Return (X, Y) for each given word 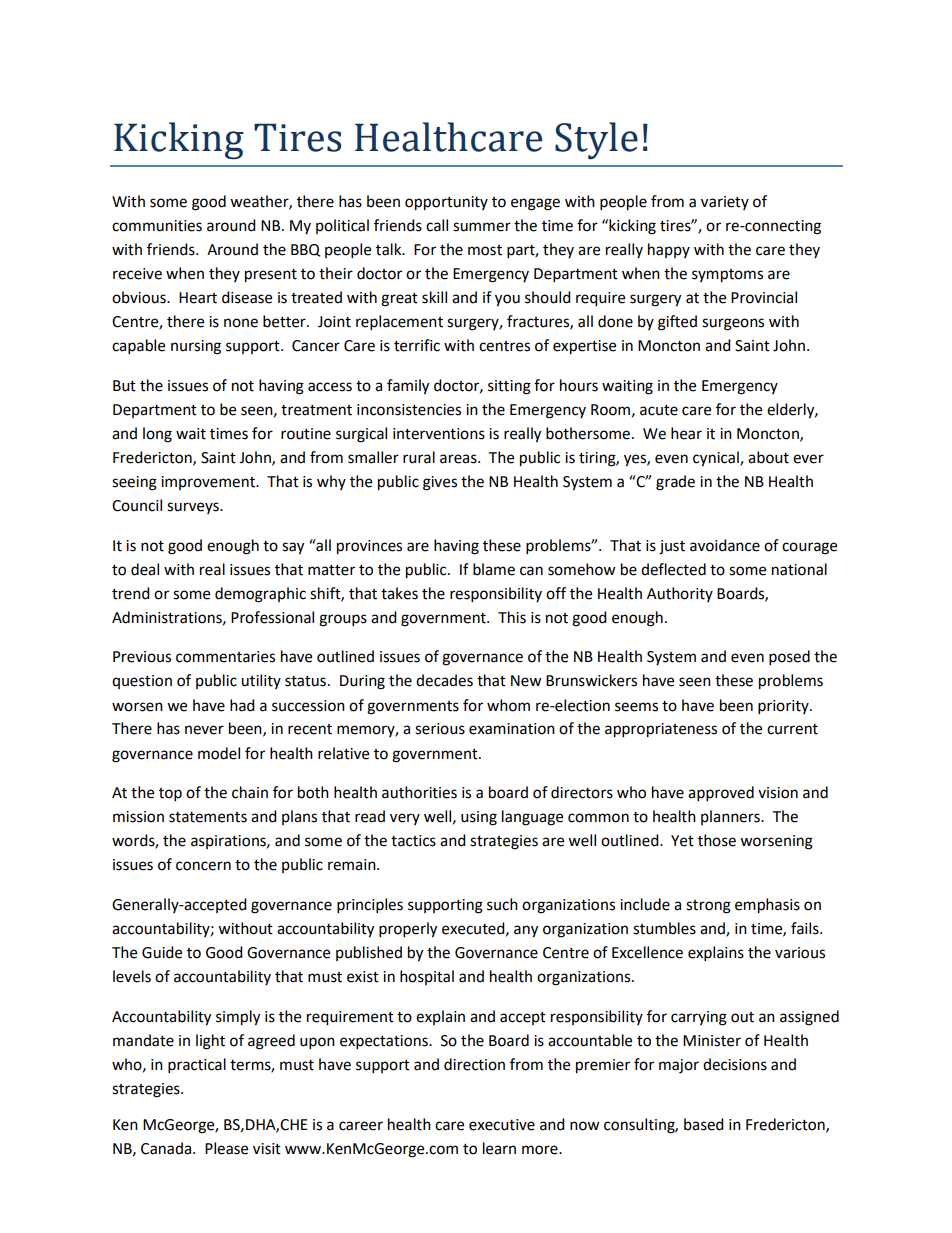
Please (226, 1148)
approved (721, 794)
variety (725, 203)
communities (157, 226)
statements (208, 817)
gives (440, 483)
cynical (717, 459)
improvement (209, 483)
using (479, 818)
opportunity (446, 203)
